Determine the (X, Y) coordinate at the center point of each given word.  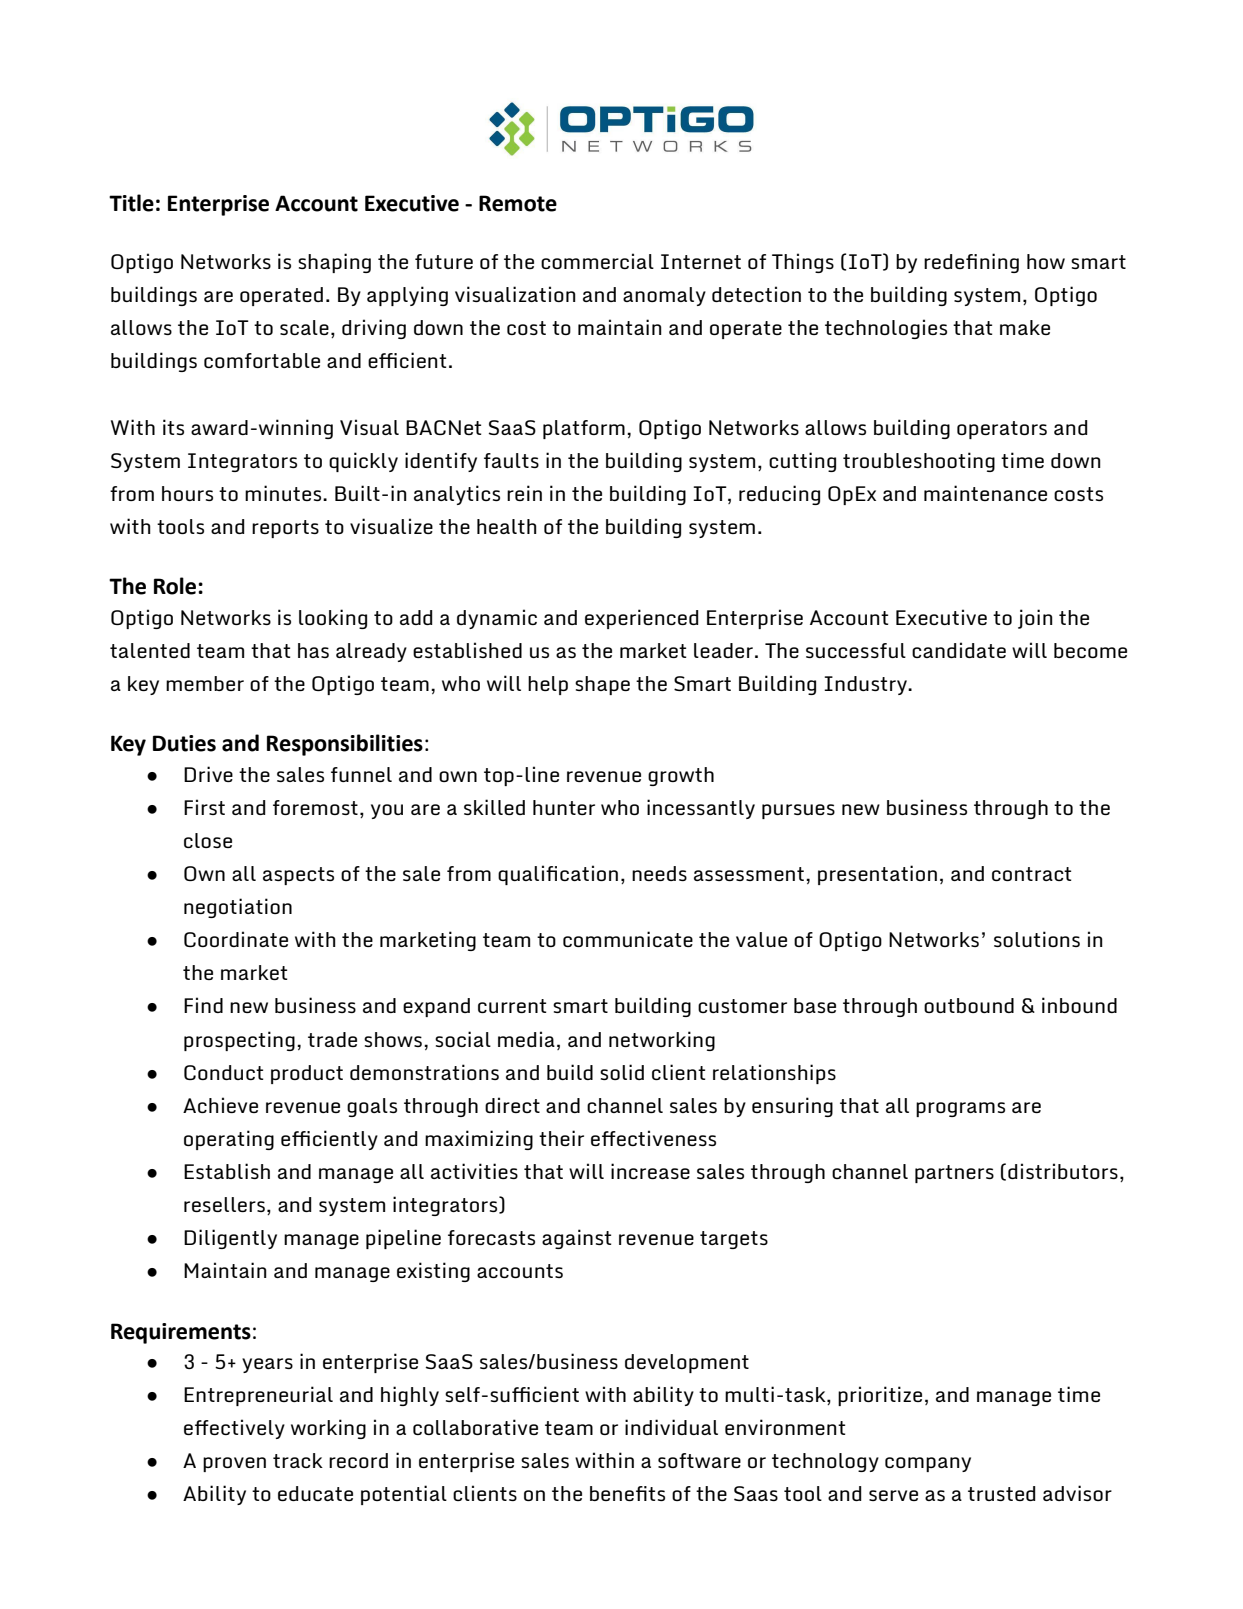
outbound (969, 1005)
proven (234, 1464)
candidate (959, 650)
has (313, 650)
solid (622, 1072)
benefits (627, 1493)
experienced (641, 619)
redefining (971, 263)
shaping (334, 263)
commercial (597, 261)
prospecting (239, 1041)
